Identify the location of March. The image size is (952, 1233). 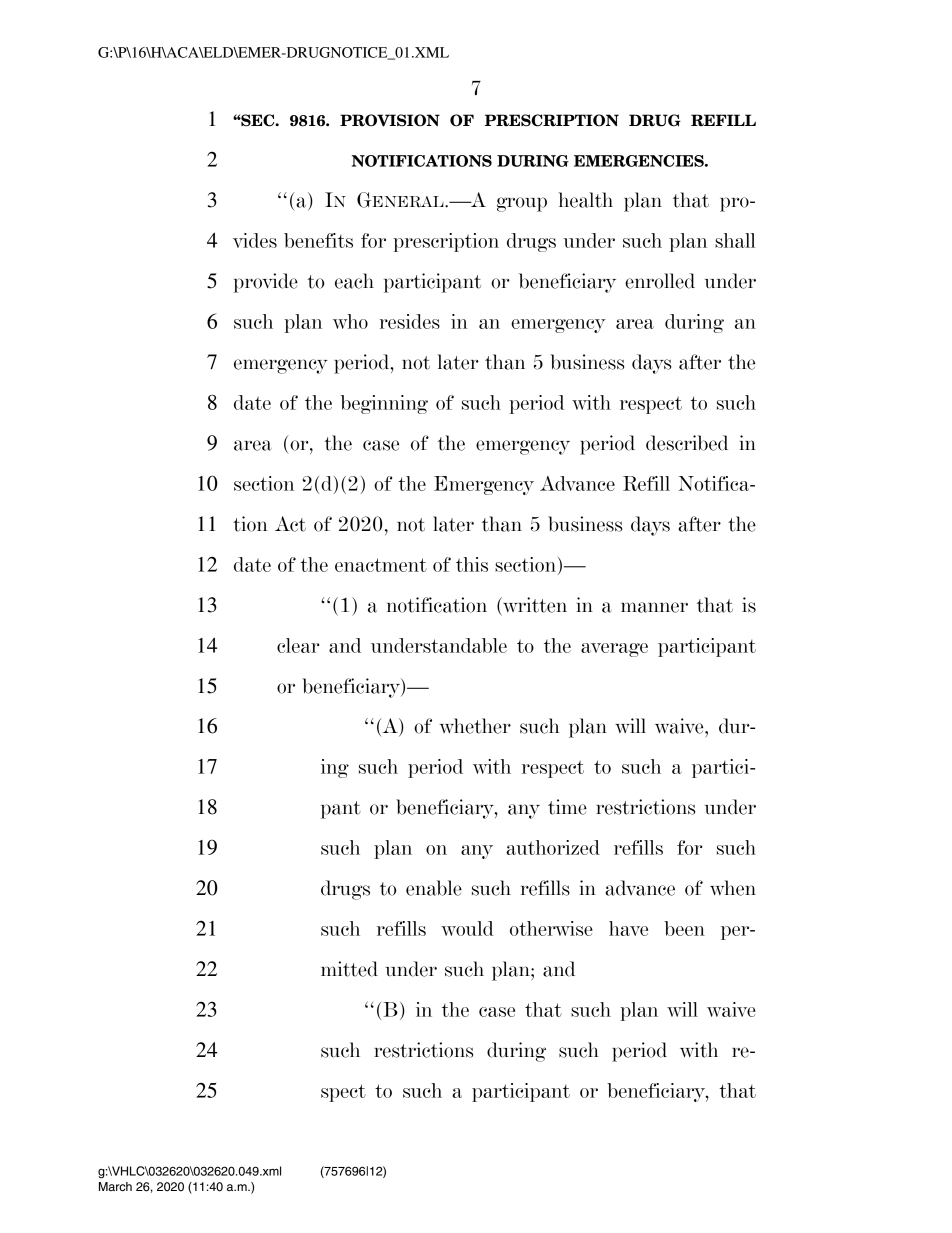
(115, 1186).
